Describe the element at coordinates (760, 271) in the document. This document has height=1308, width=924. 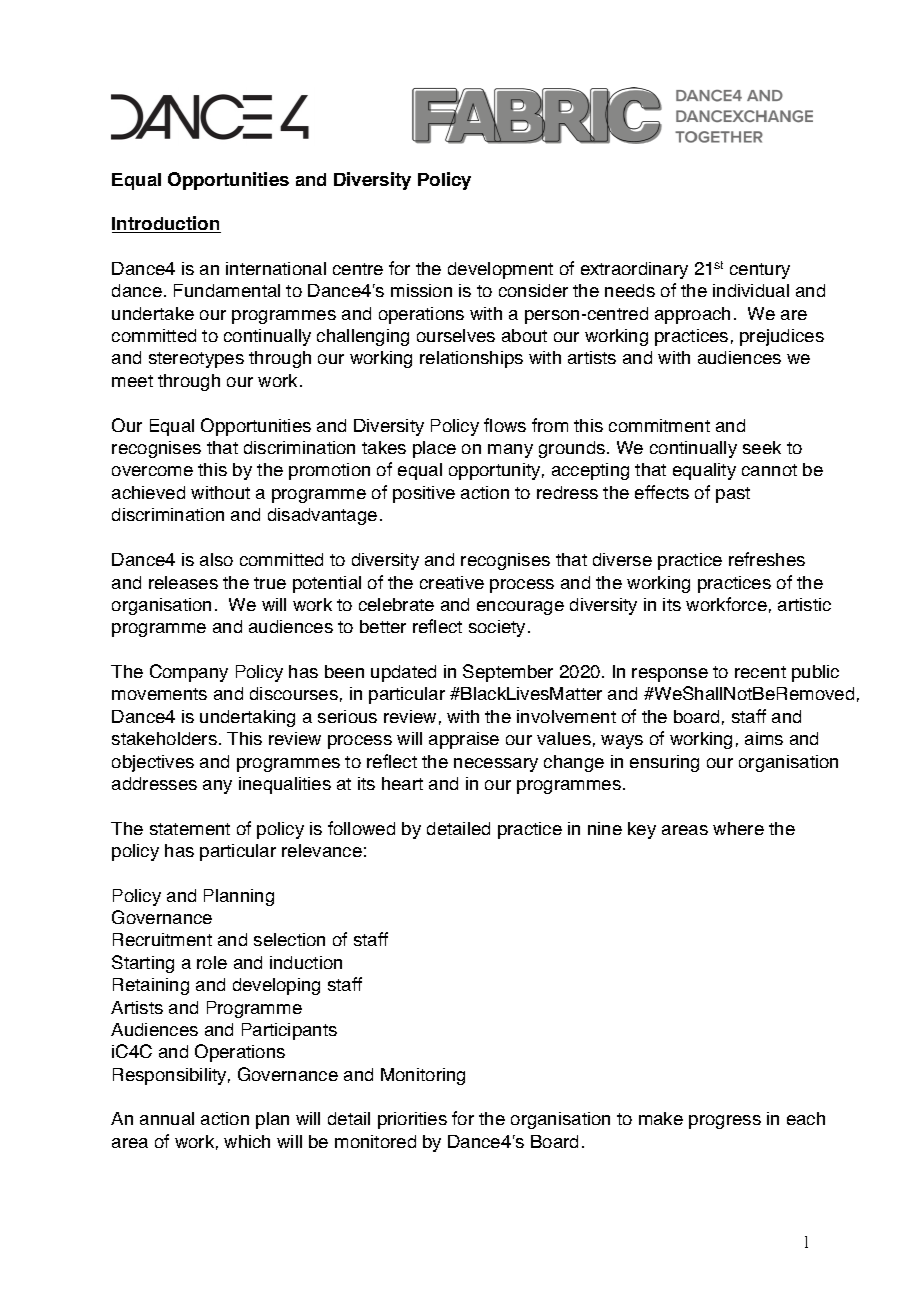
I see `century` at that location.
